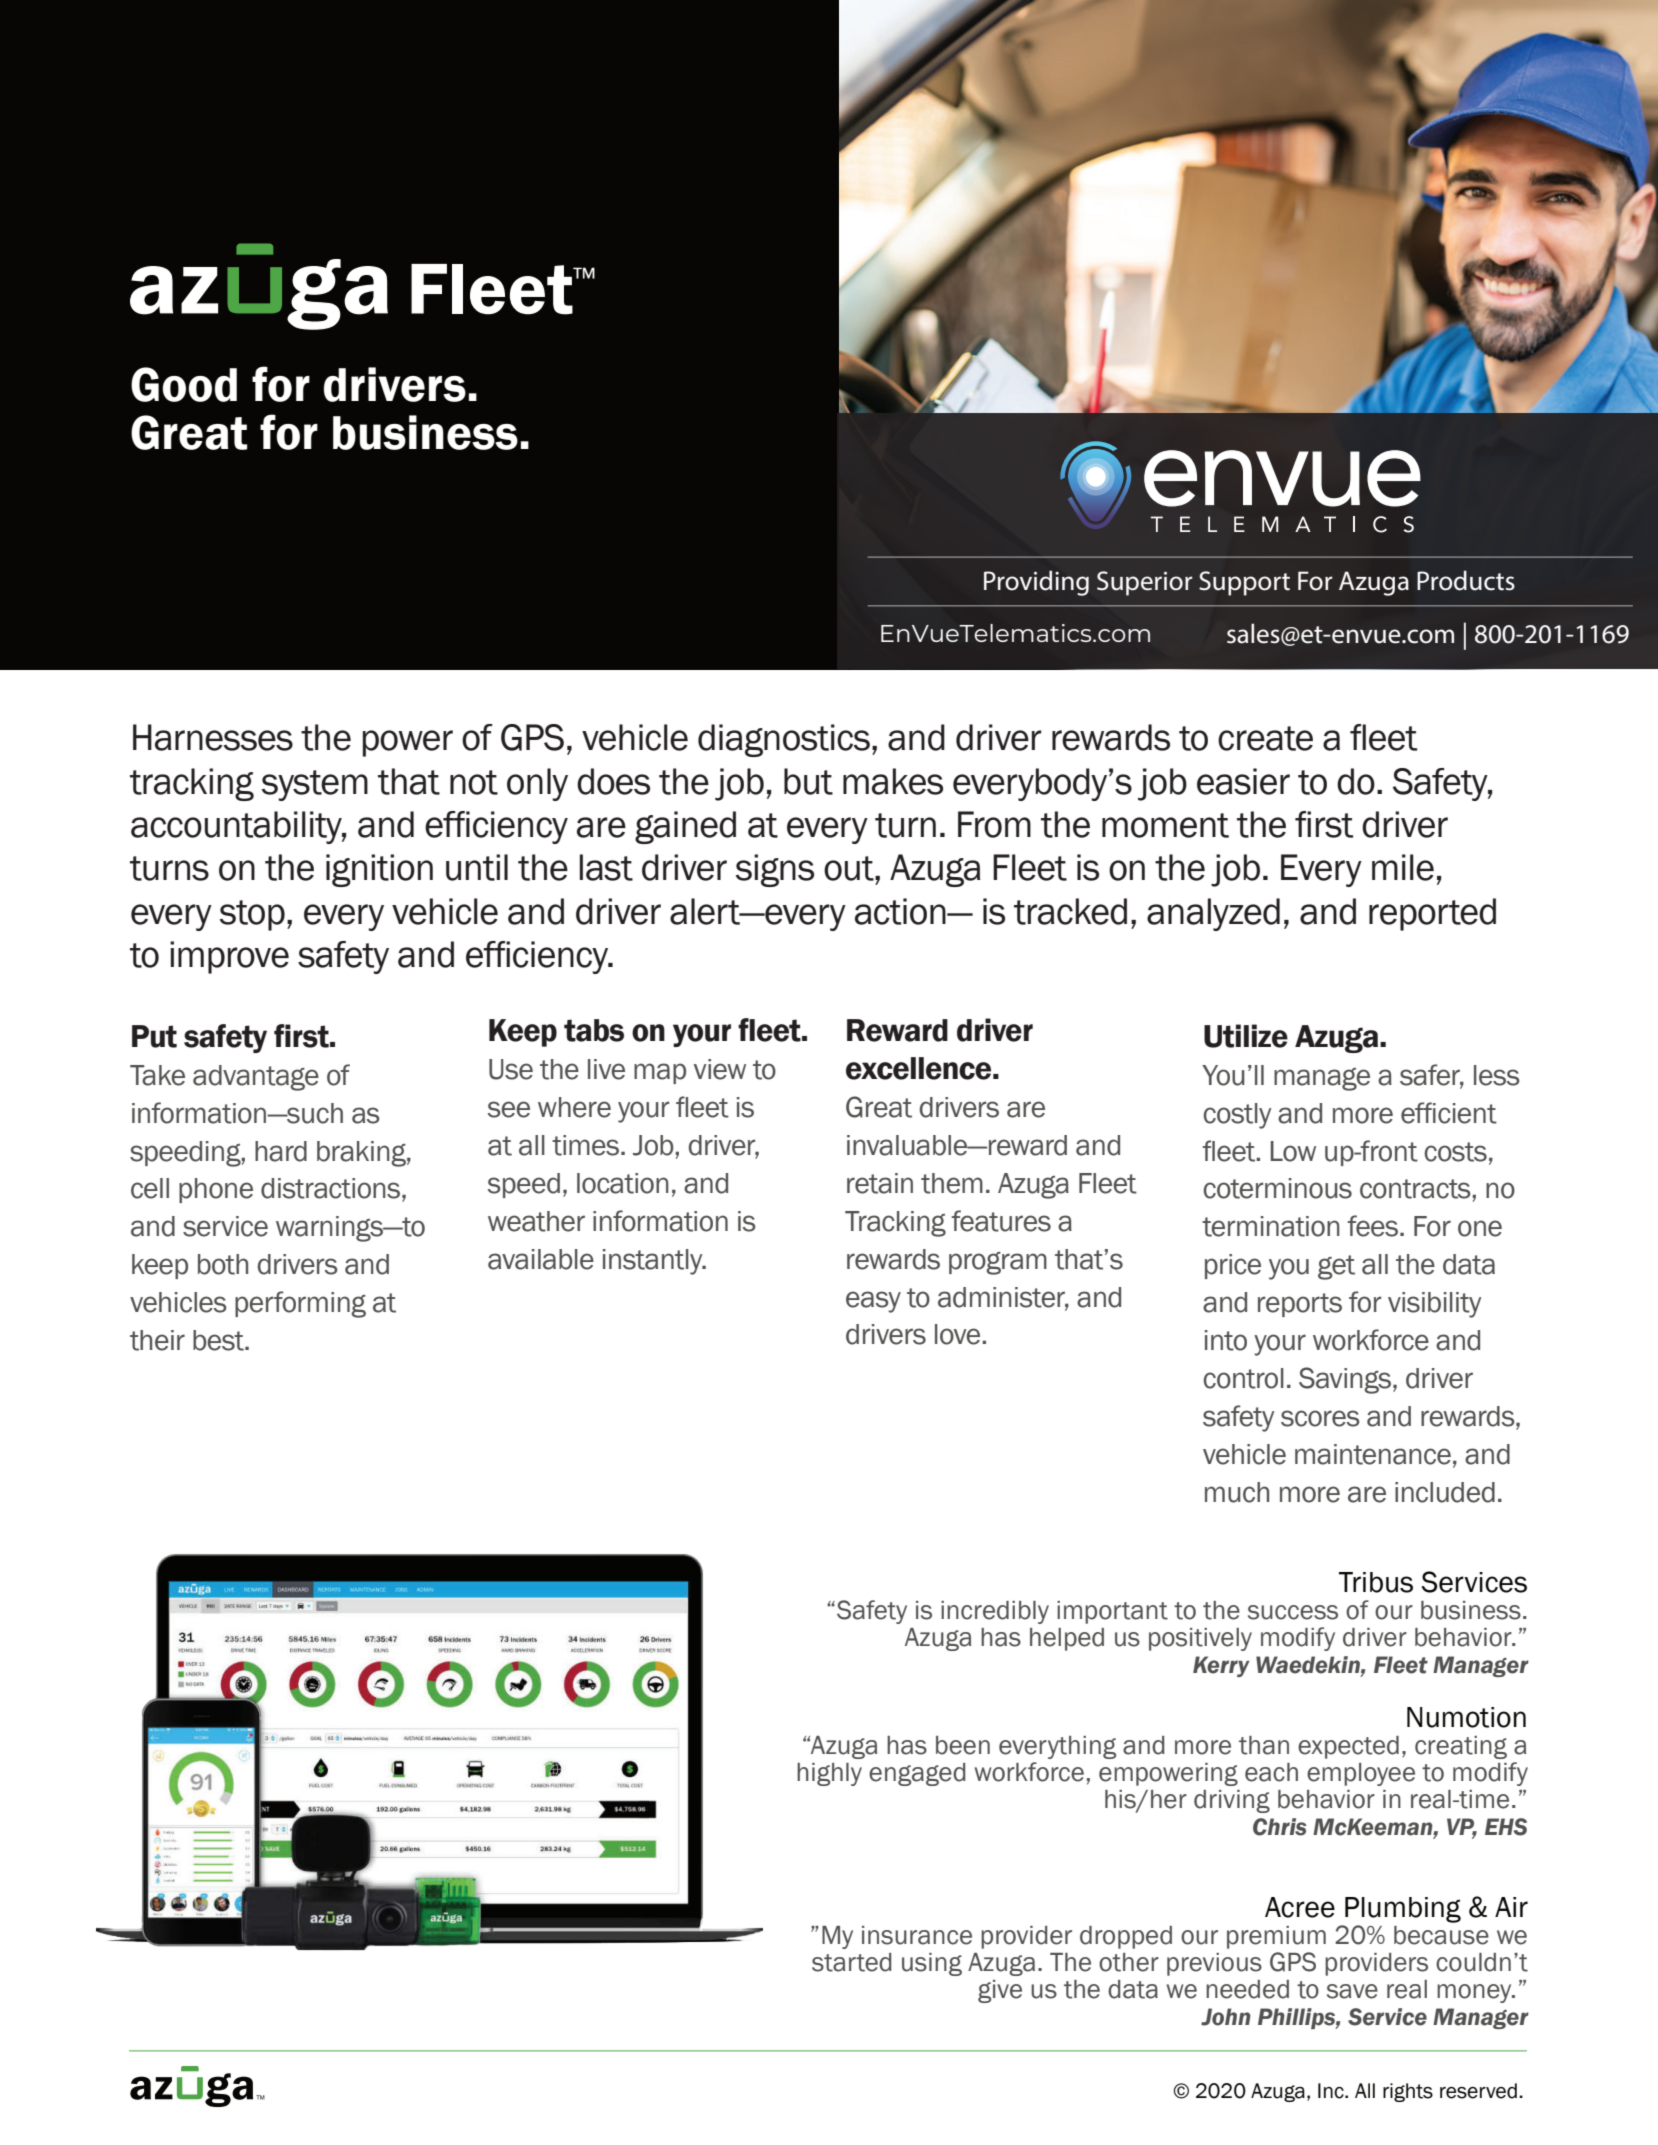 Image resolution: width=1658 pixels, height=2145 pixels. I want to click on started, so click(851, 1962).
